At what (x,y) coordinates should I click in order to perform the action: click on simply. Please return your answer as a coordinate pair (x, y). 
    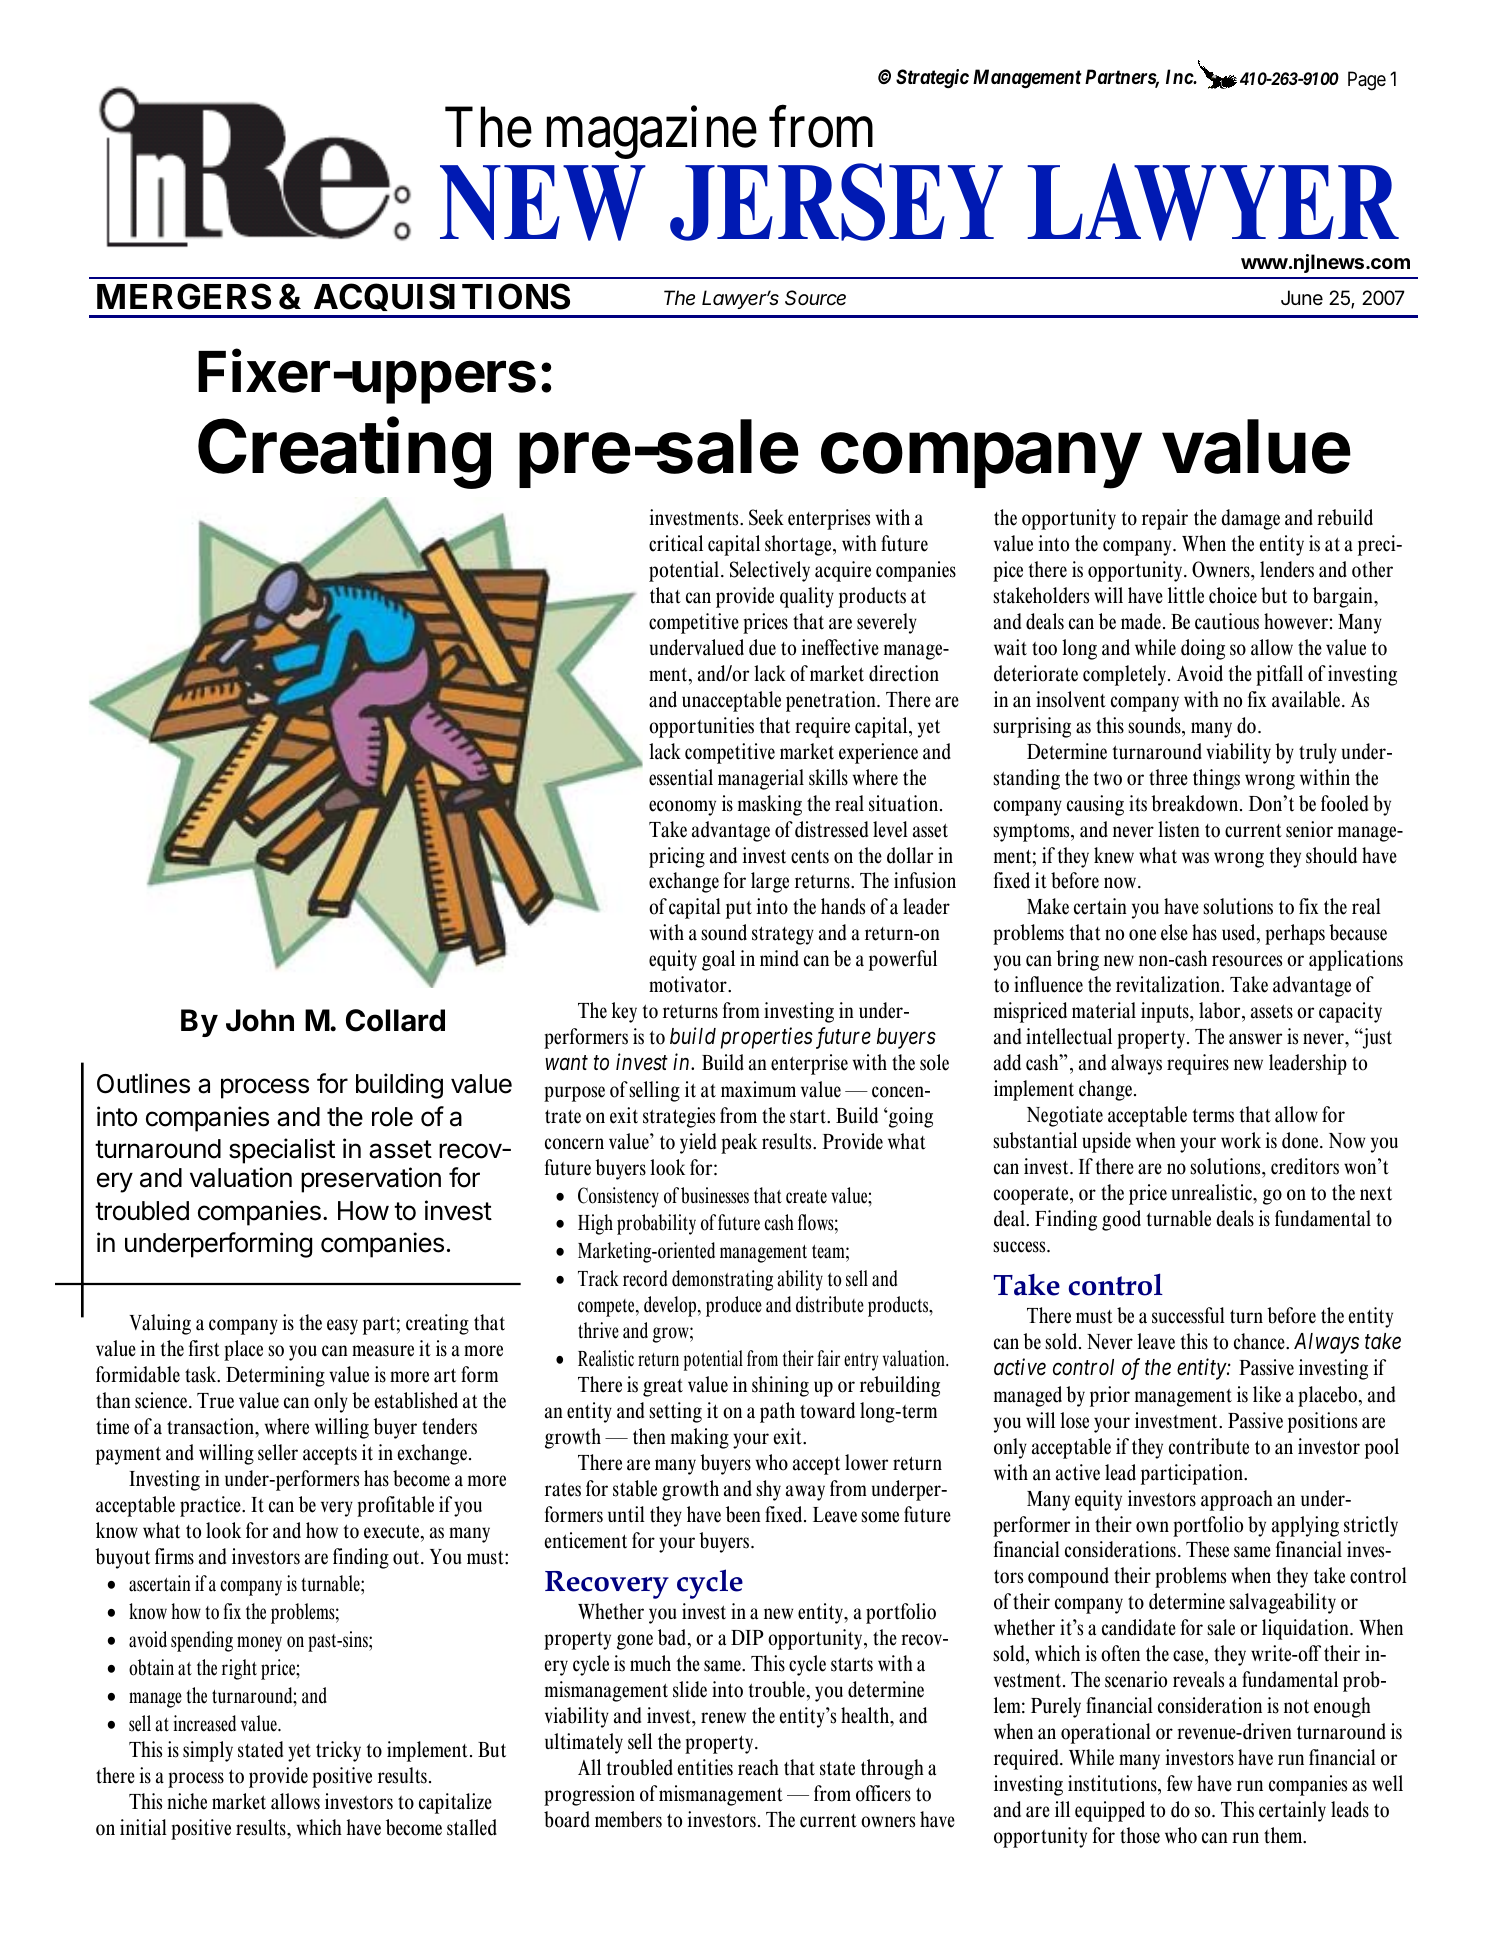
    Looking at the image, I should click on (208, 1751).
